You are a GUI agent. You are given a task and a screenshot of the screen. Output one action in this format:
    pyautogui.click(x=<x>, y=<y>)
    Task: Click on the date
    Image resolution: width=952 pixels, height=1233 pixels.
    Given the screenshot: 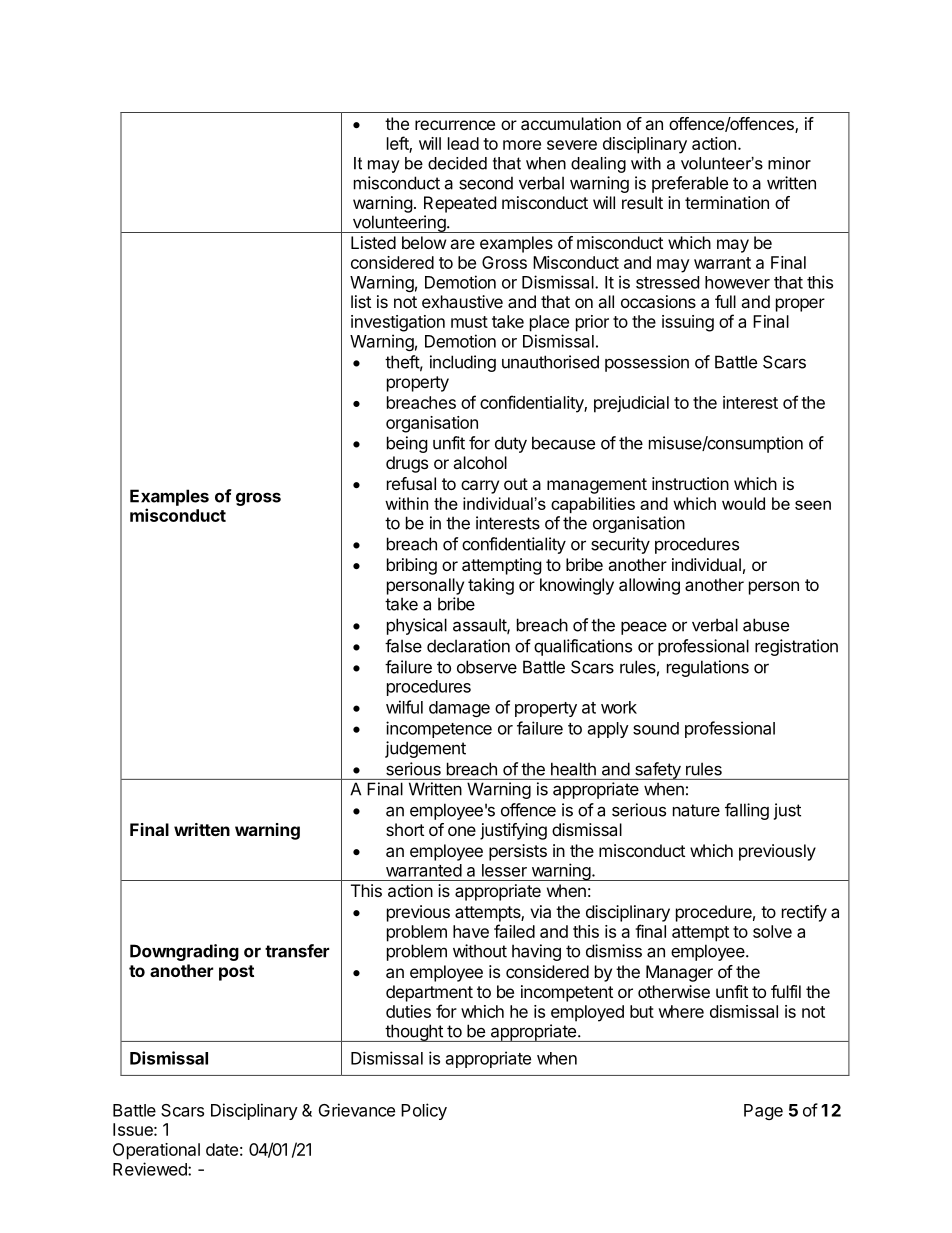 What is the action you would take?
    pyautogui.click(x=222, y=1149)
